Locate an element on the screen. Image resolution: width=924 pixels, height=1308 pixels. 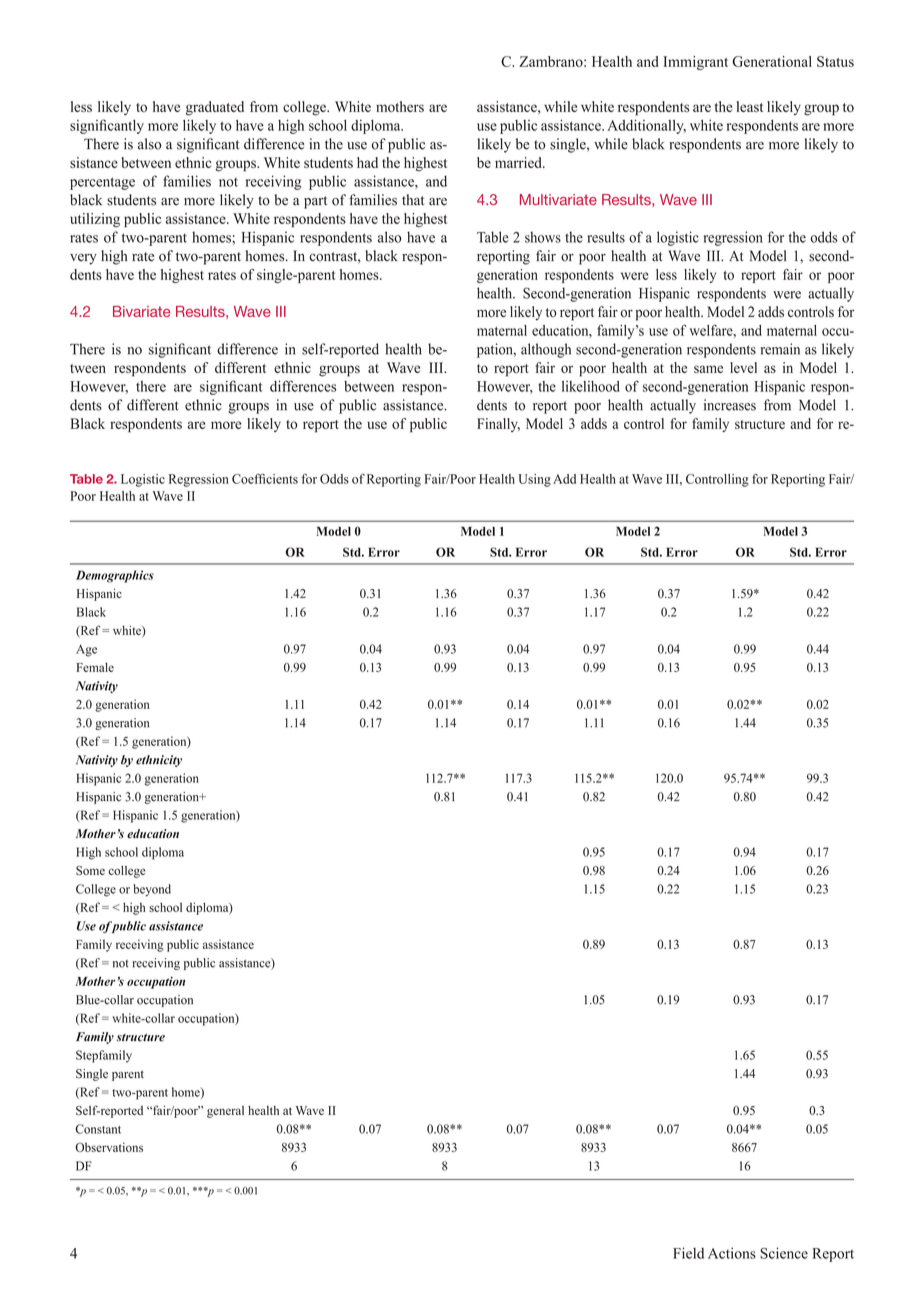
Some is located at coordinates (90, 870).
